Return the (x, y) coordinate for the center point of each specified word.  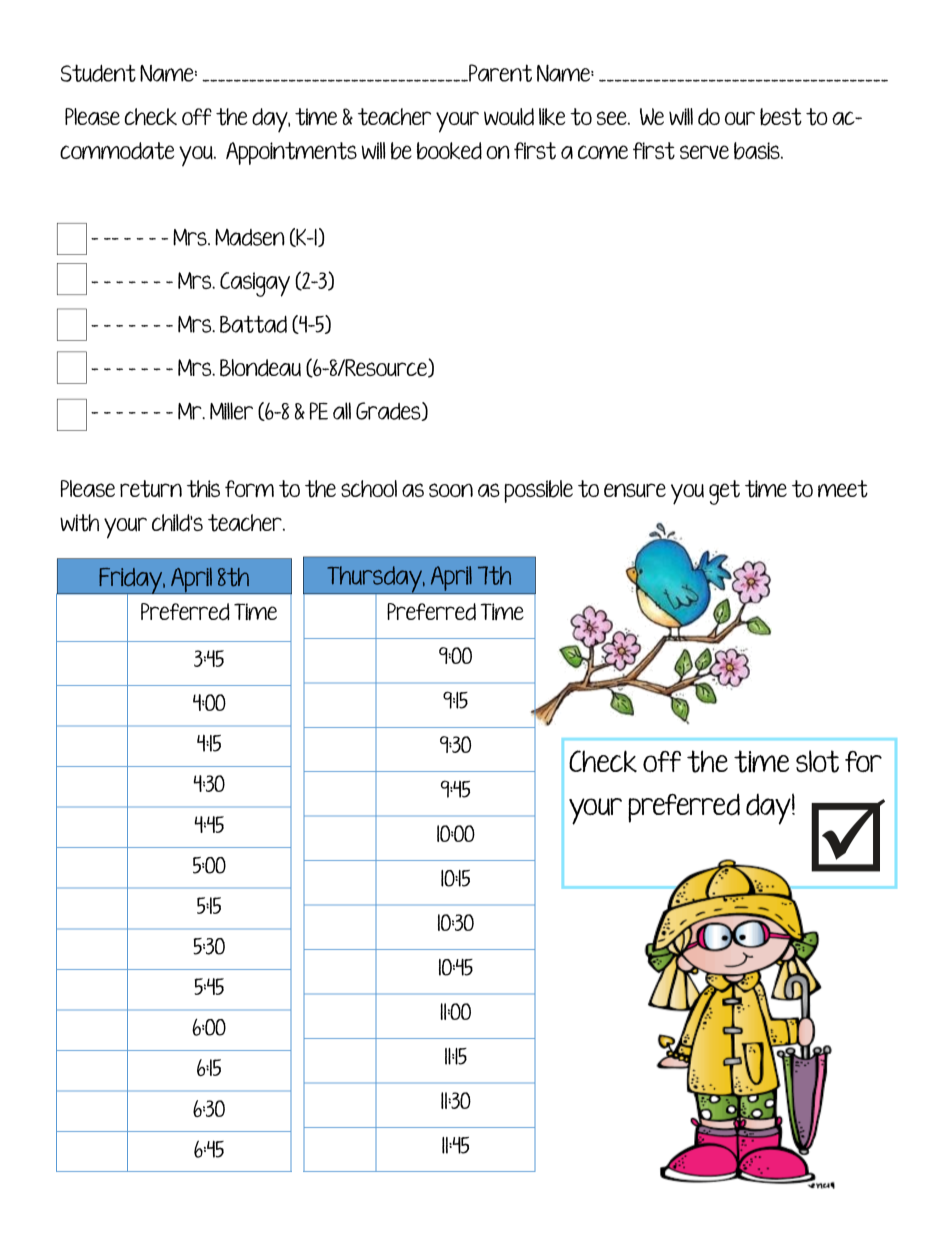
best (781, 117)
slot (817, 761)
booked (449, 151)
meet (843, 489)
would (509, 117)
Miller (231, 411)
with (79, 523)
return (151, 489)
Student (98, 73)
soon (451, 490)
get (724, 492)
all (342, 411)
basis (758, 151)
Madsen (250, 237)
